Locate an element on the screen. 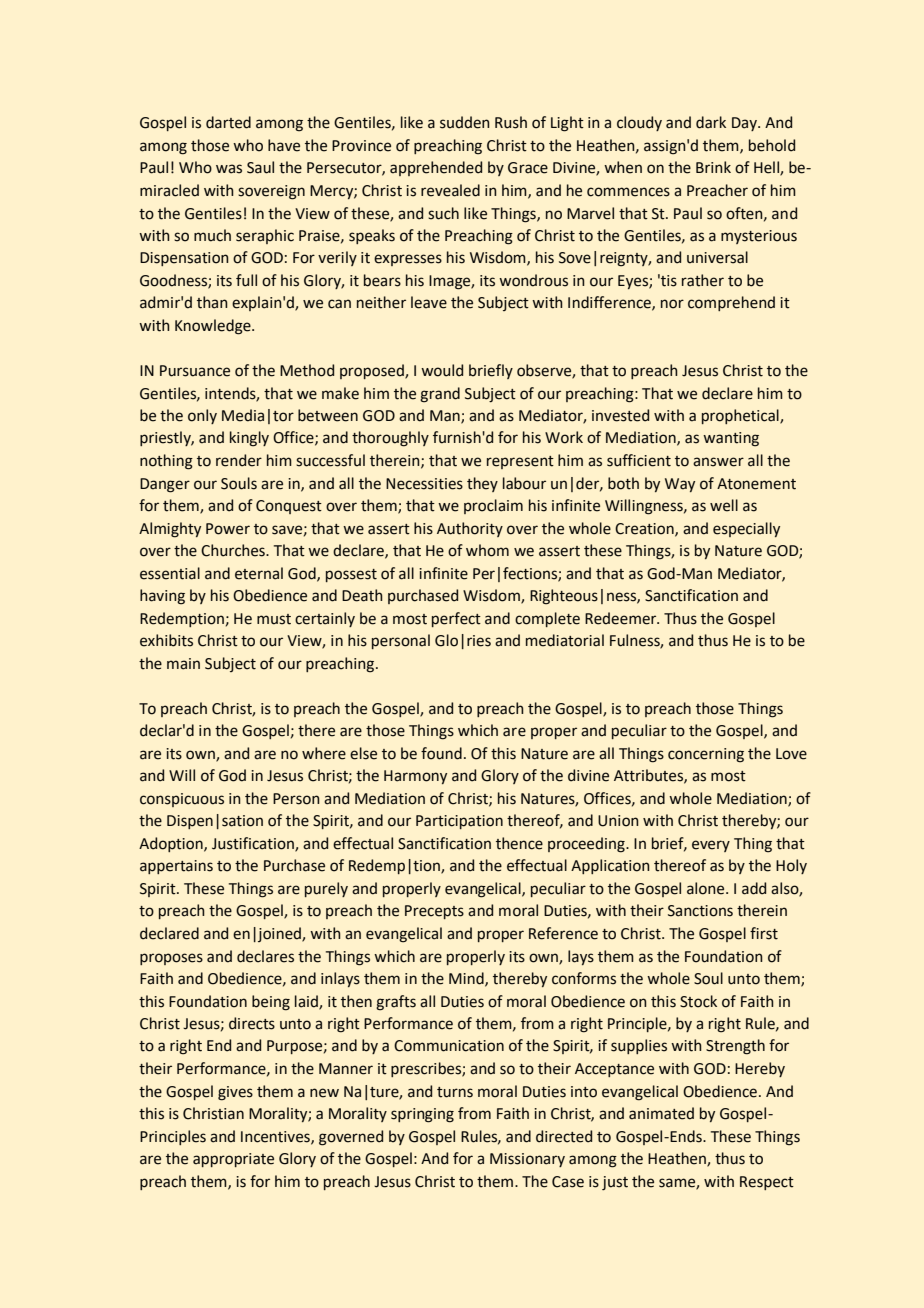  Respect is located at coordinates (767, 1183).
